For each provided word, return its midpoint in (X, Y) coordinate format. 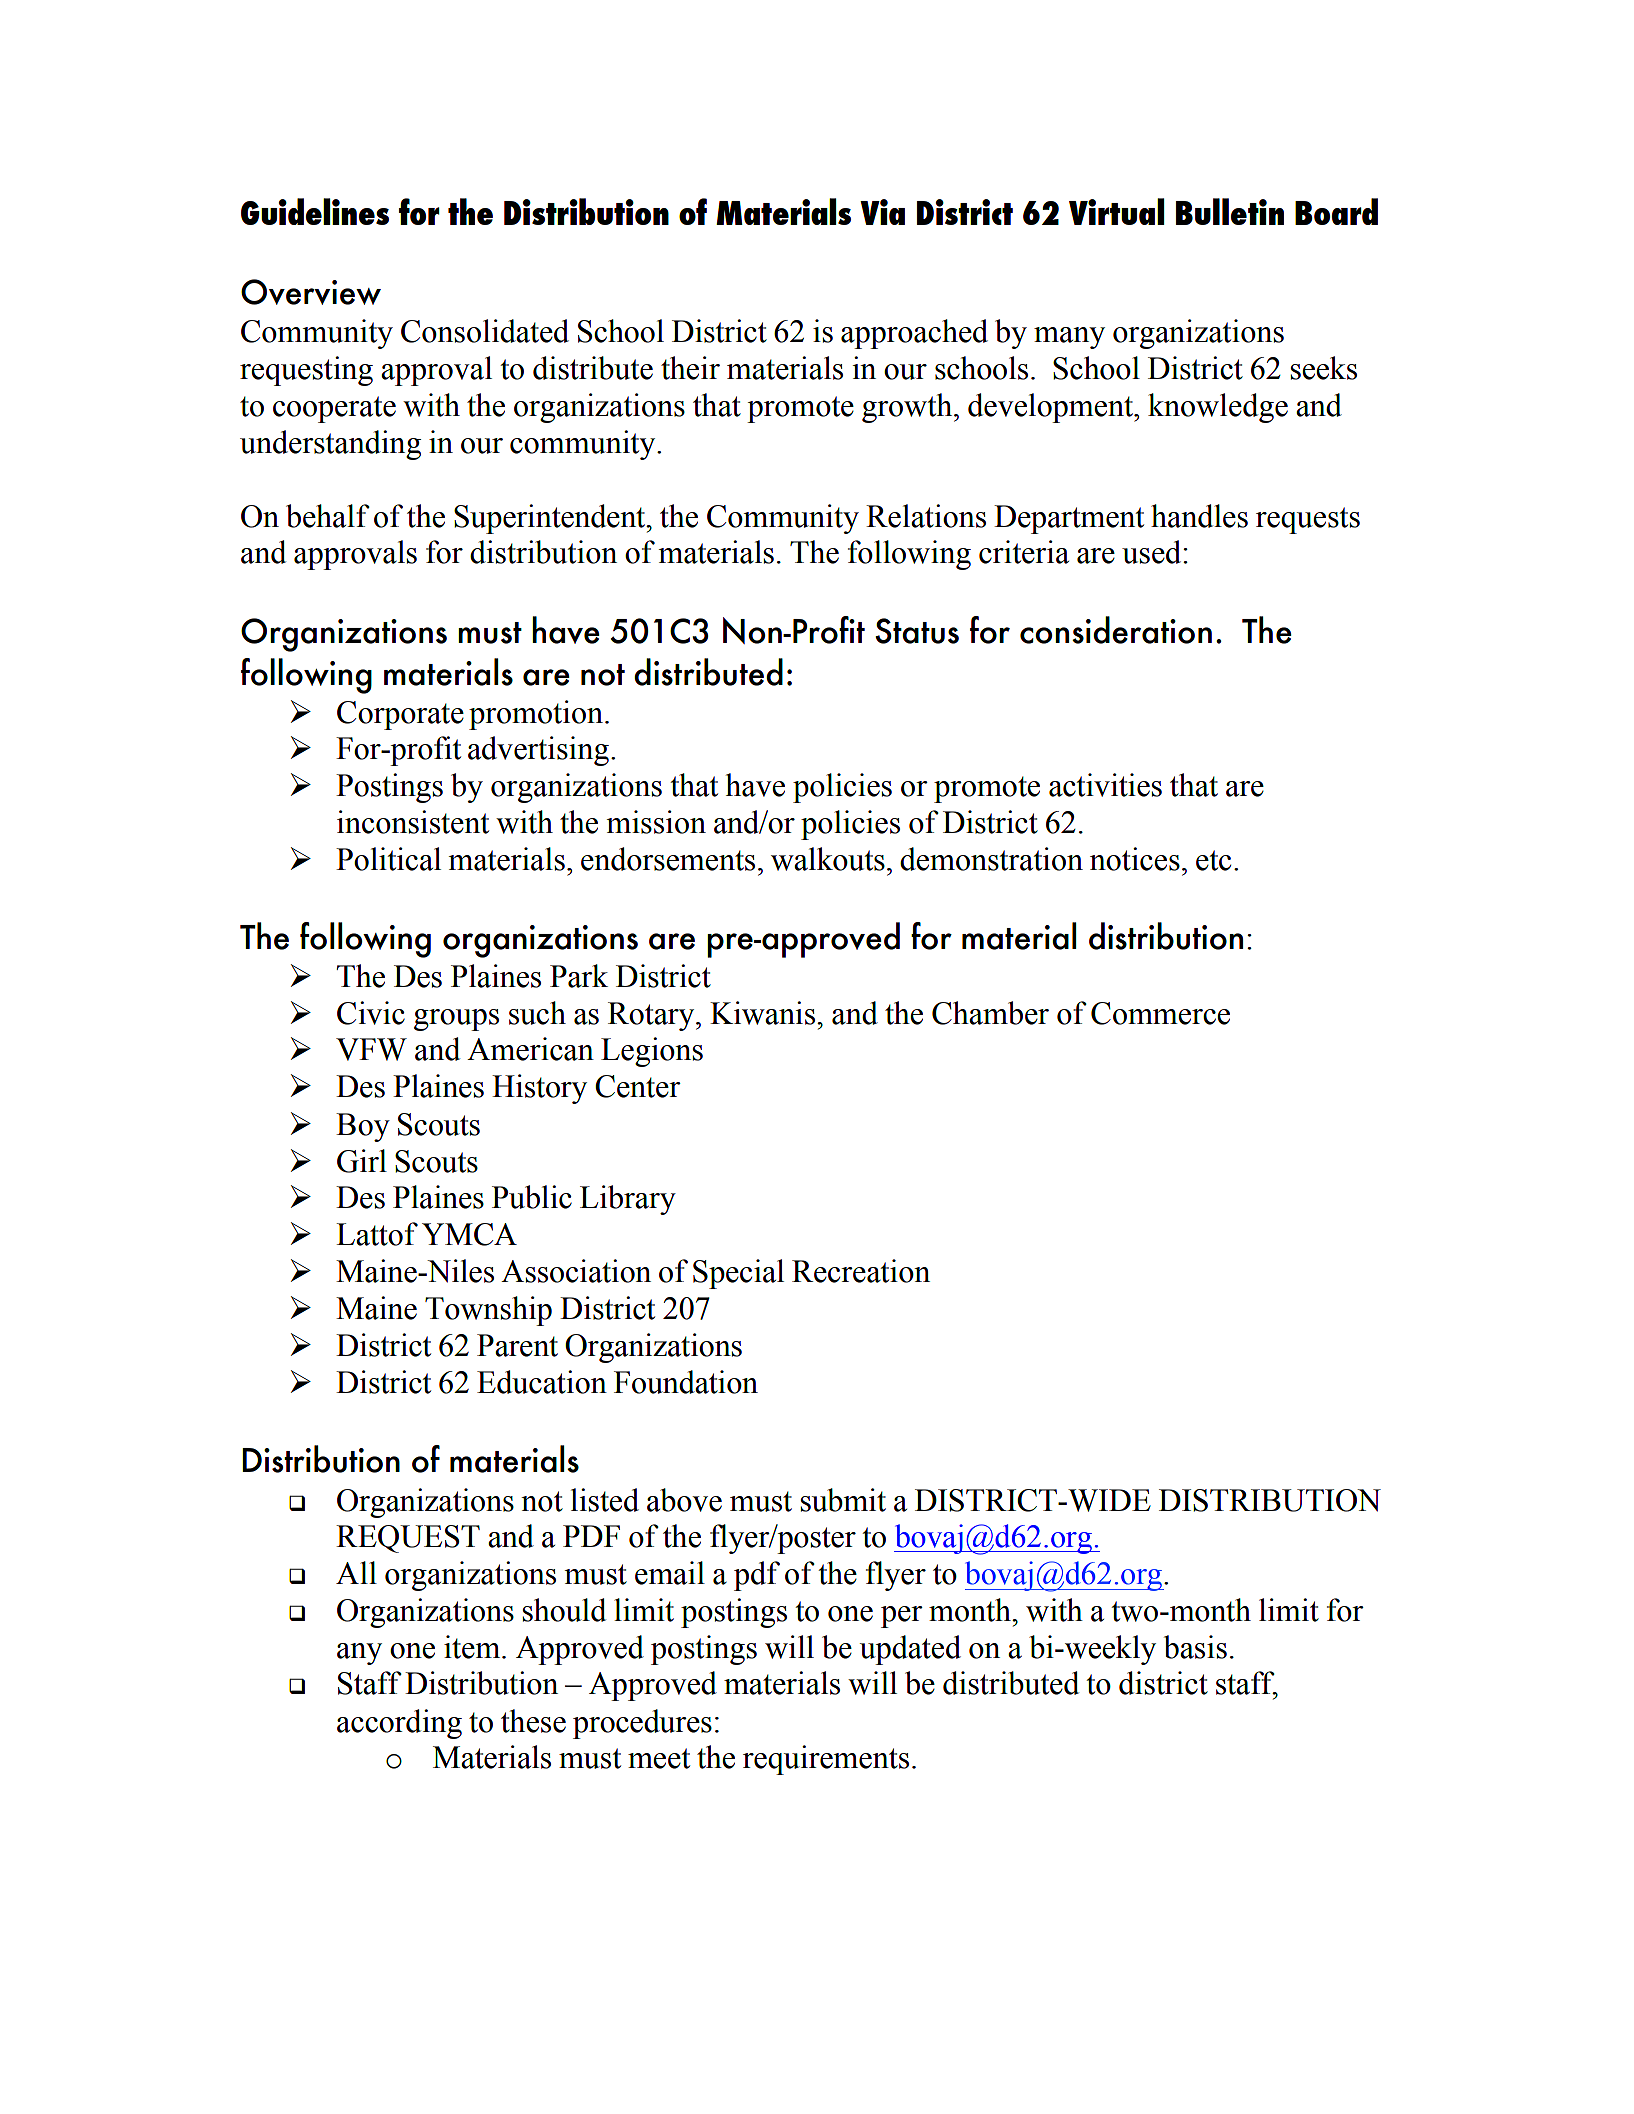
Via (882, 212)
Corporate (400, 715)
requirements (826, 1760)
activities (1105, 785)
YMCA (469, 1234)
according (399, 1724)
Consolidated (485, 331)
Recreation (861, 1271)
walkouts (828, 859)
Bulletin (1230, 211)
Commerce (1160, 1013)
